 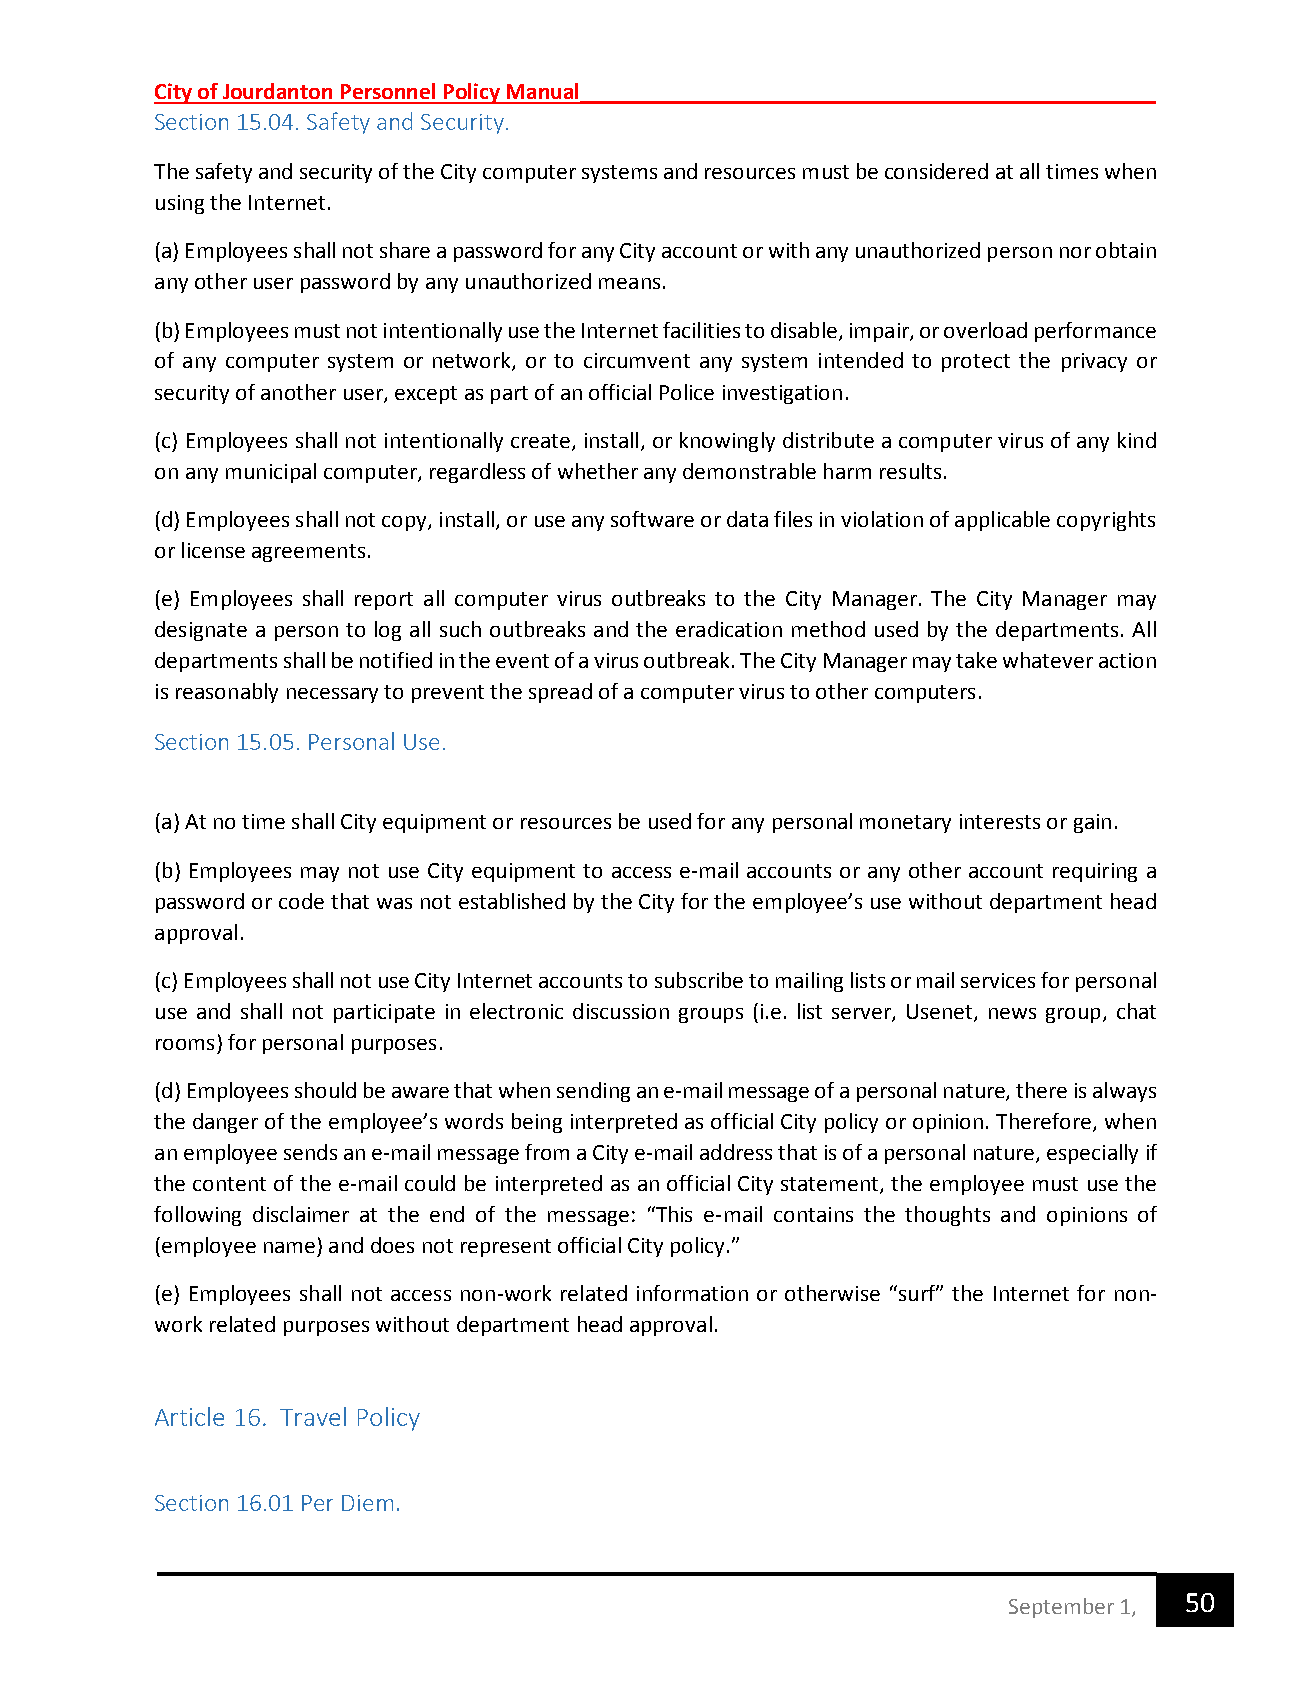 I want to click on information, so click(x=692, y=1293).
